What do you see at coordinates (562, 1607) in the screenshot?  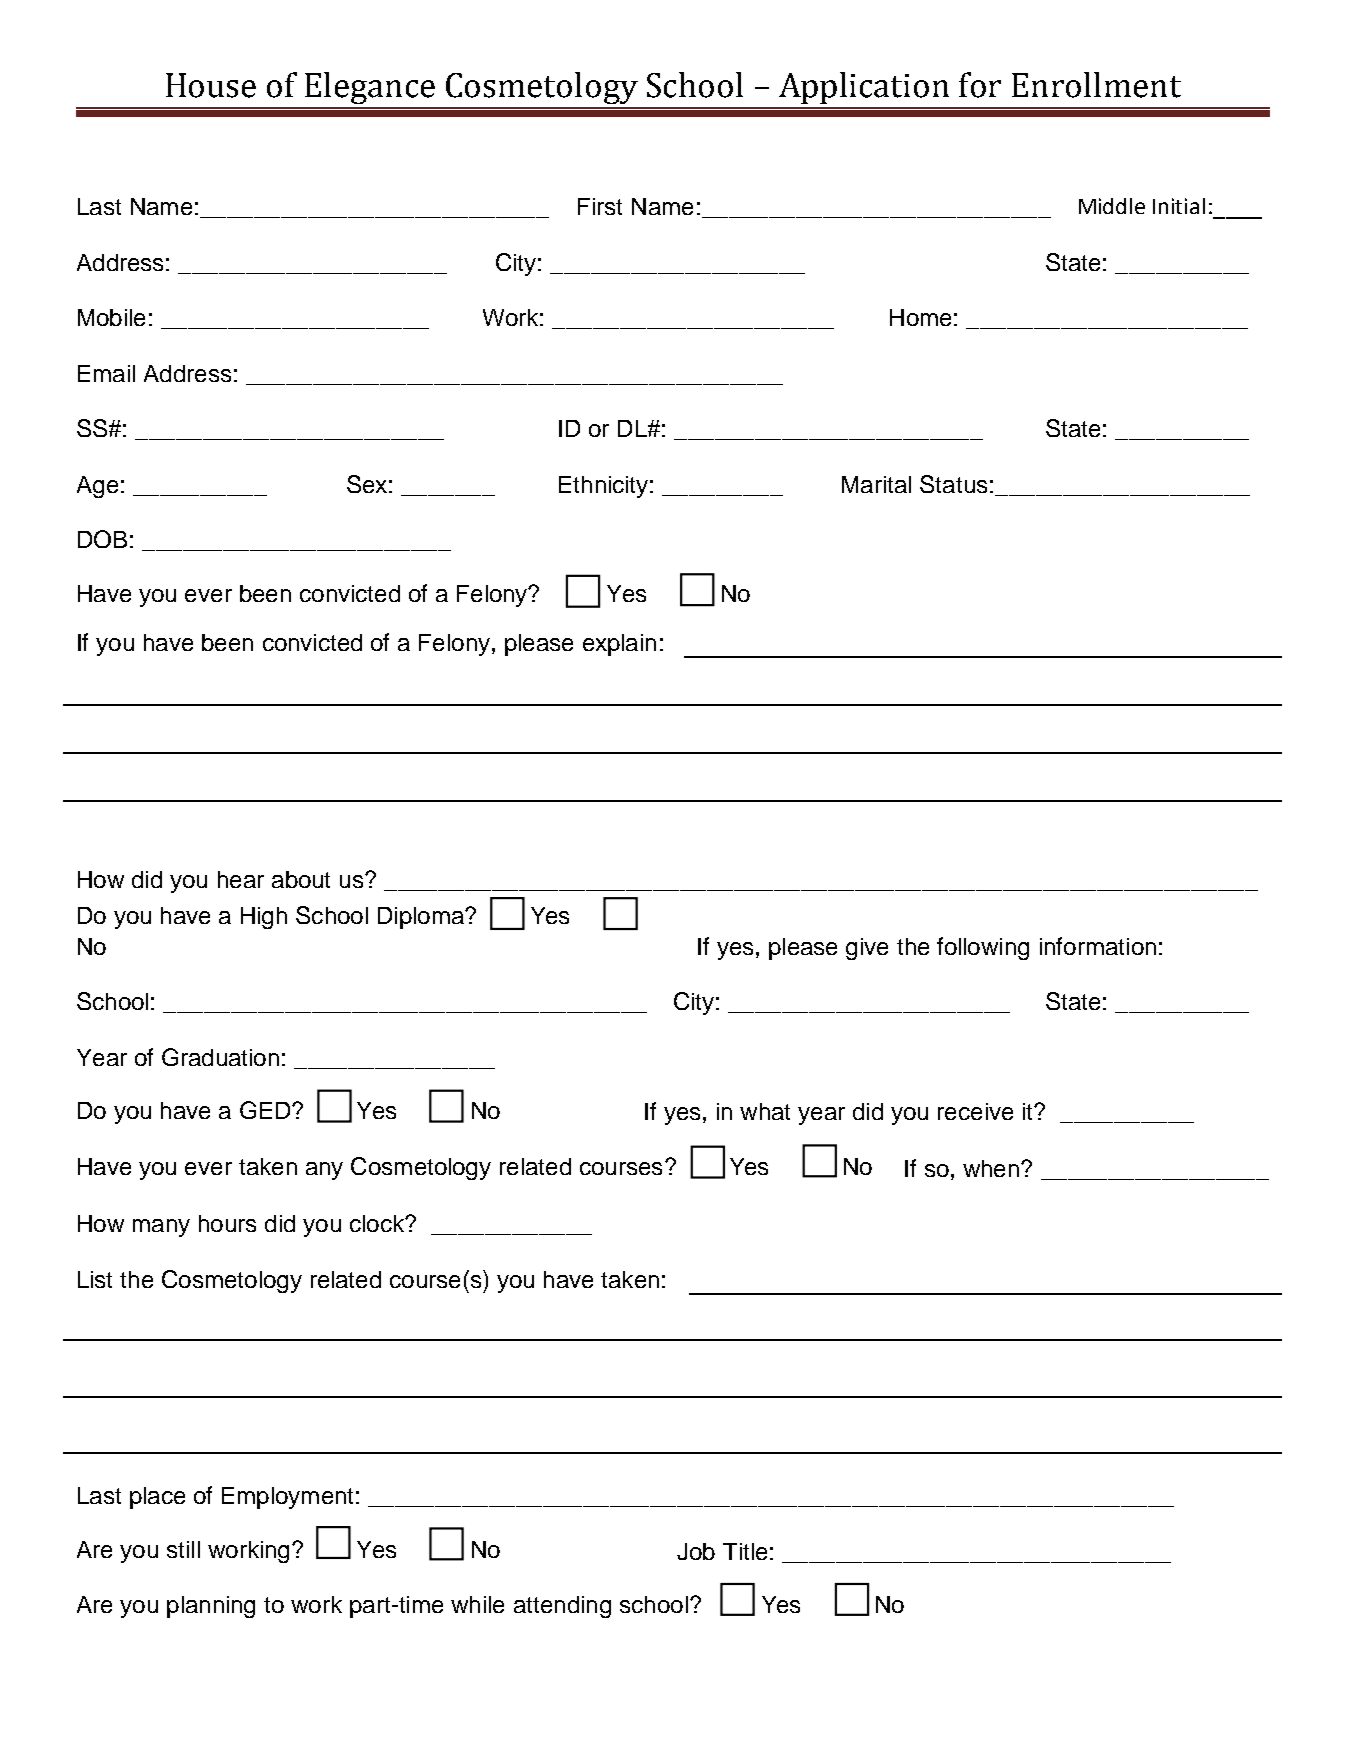 I see `attending` at bounding box center [562, 1607].
